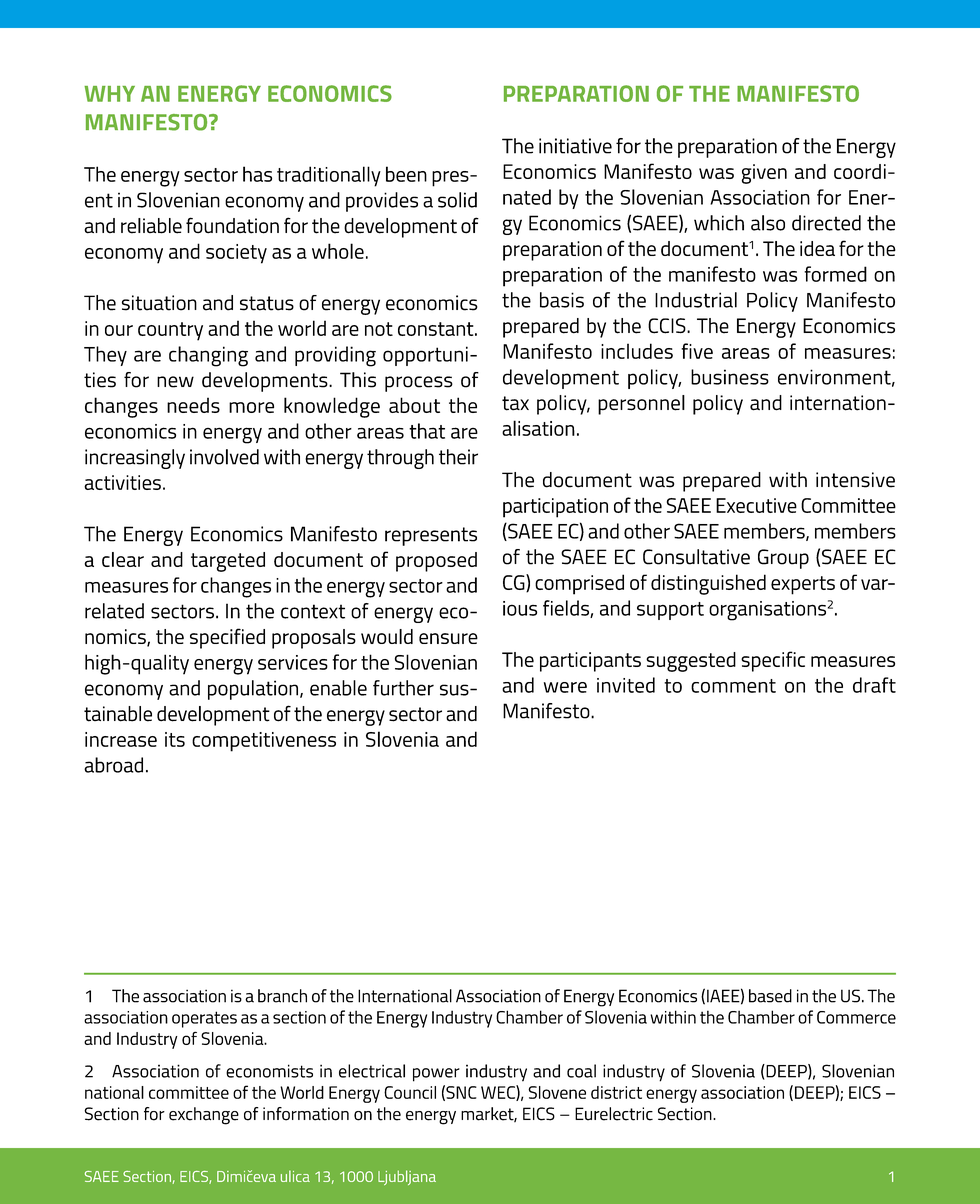 The width and height of the page is (980, 1204). Describe the element at coordinates (575, 146) in the page. I see `initiative` at that location.
